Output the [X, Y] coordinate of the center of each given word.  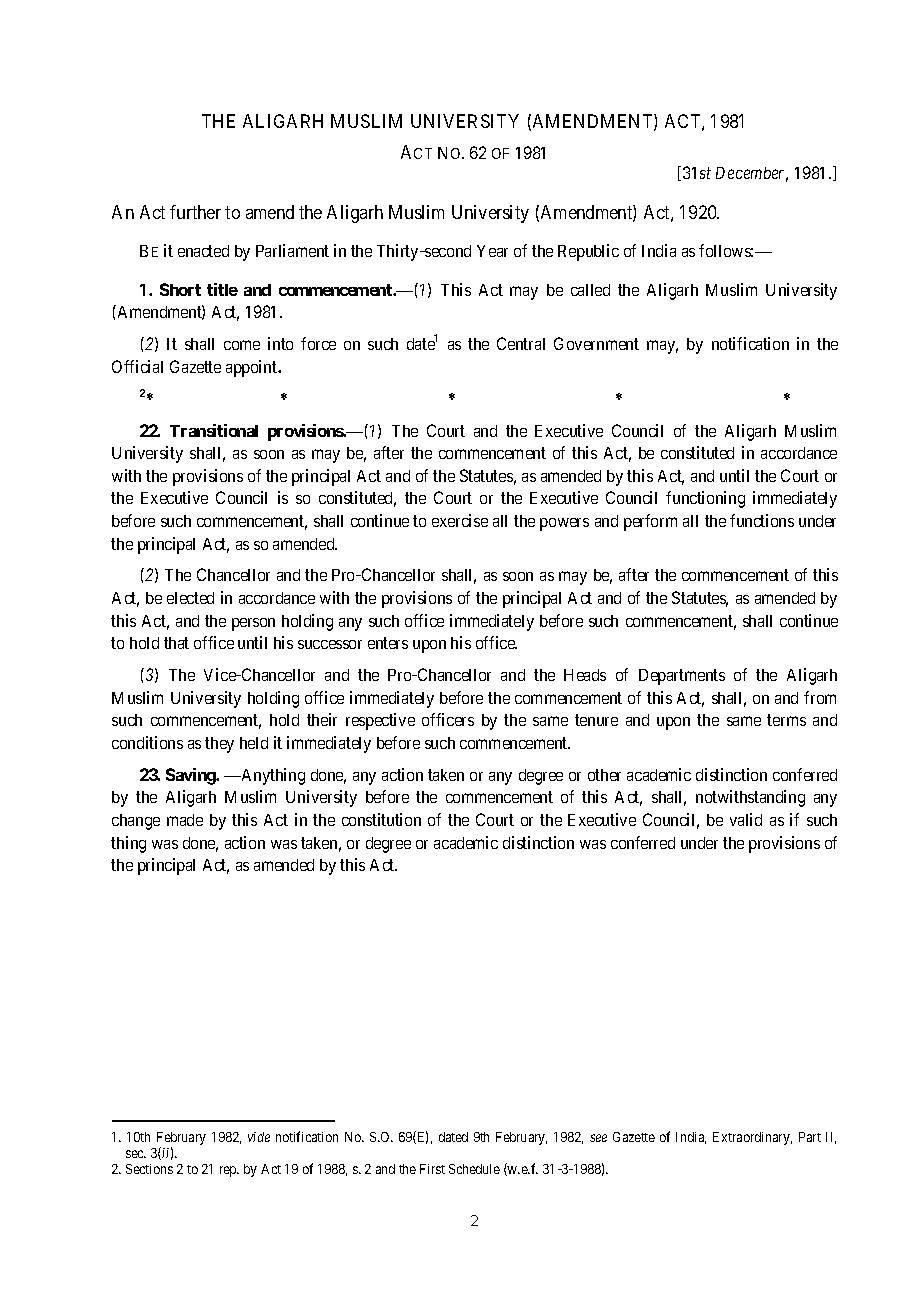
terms [786, 720]
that [176, 643]
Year [492, 251]
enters [388, 643]
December [752, 174]
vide [259, 1137]
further [195, 212]
